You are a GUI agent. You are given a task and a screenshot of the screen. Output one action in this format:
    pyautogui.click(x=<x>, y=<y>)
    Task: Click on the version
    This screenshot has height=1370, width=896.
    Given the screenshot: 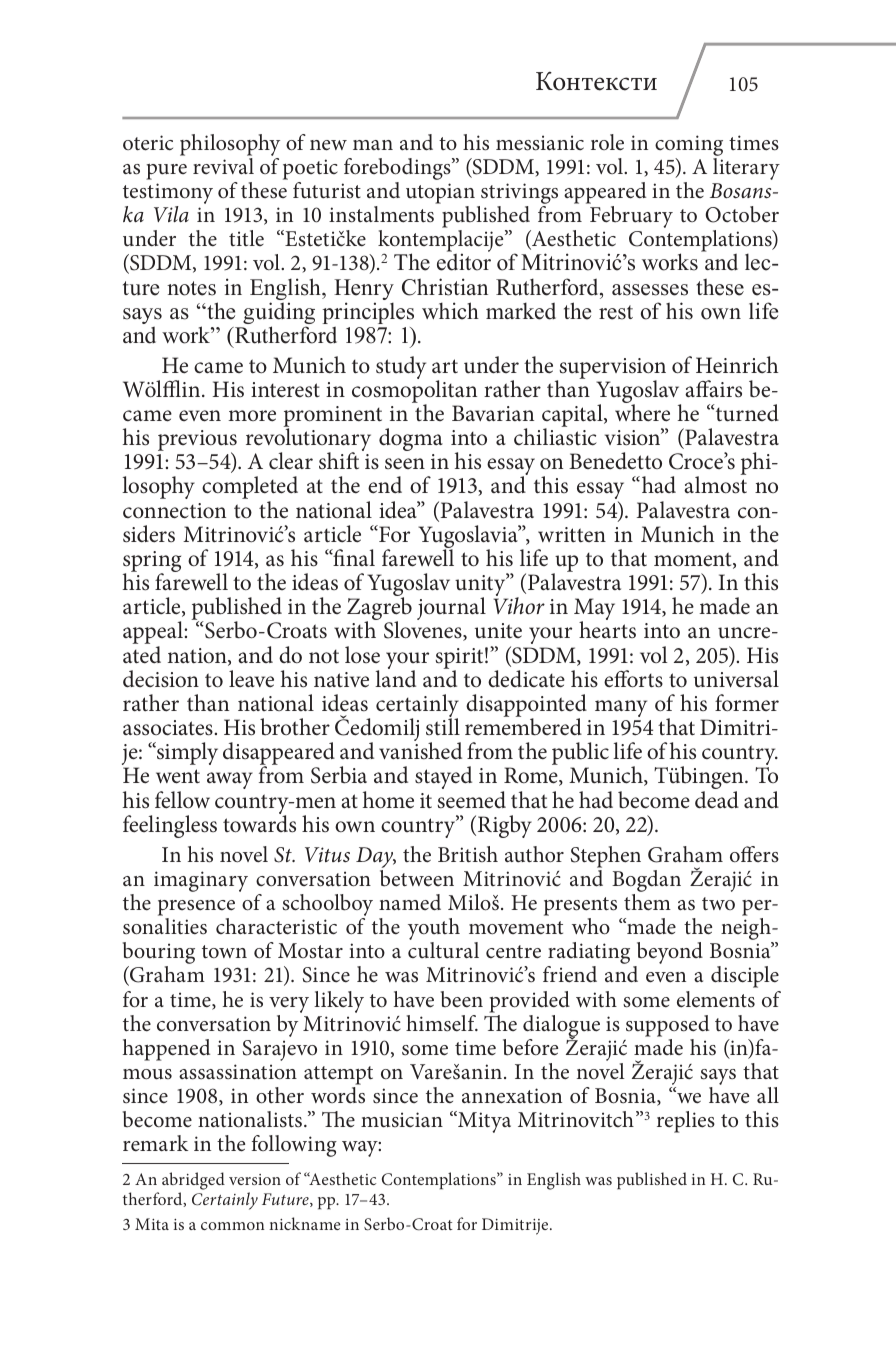 What is the action you would take?
    pyautogui.click(x=255, y=1179)
